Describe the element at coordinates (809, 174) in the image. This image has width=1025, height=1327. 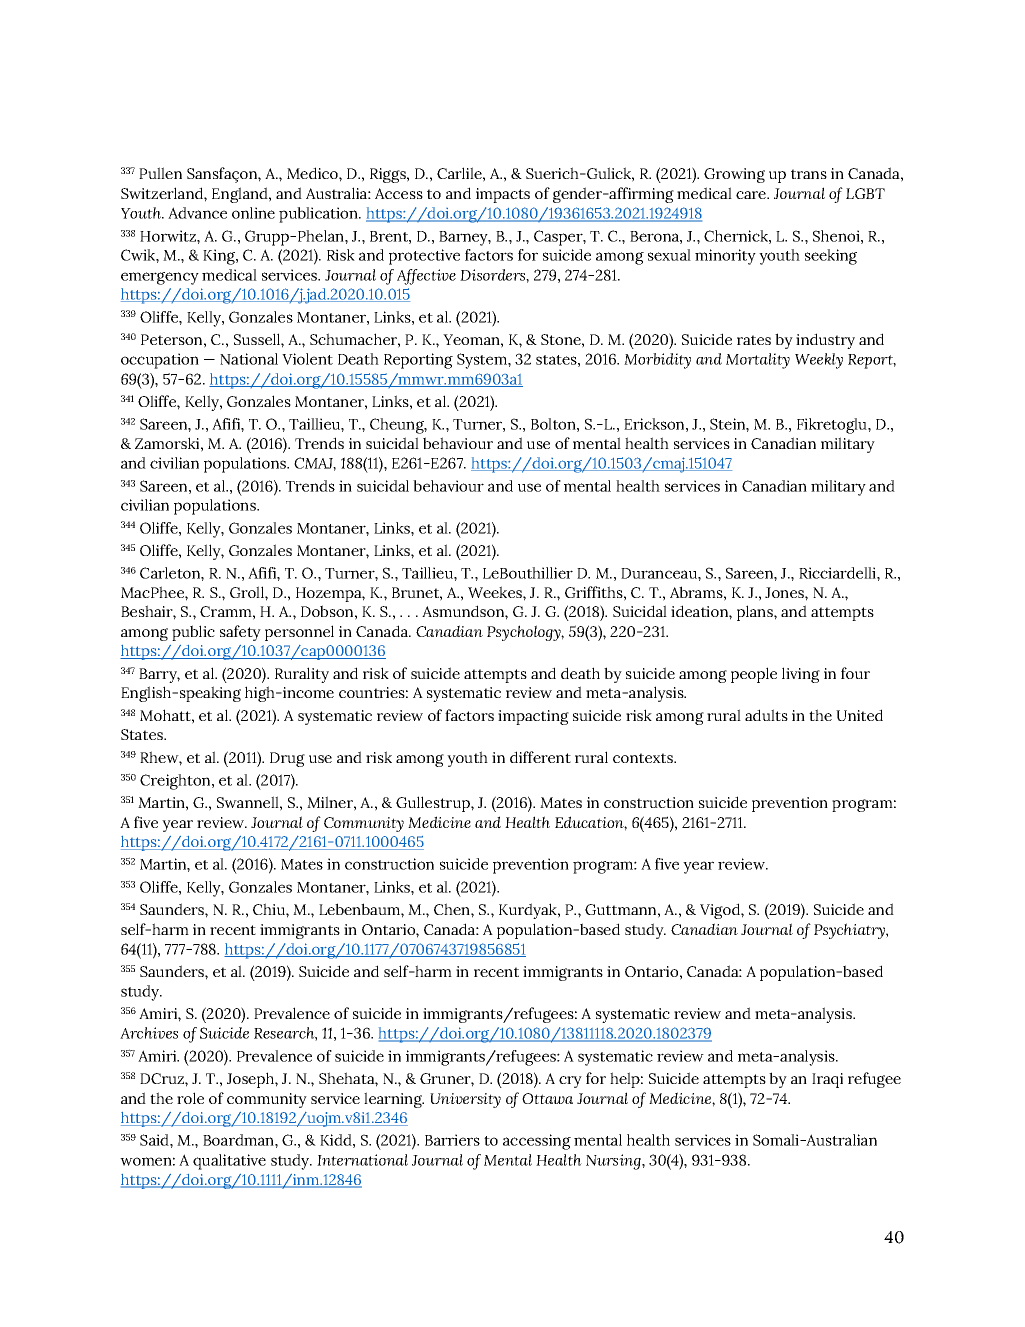
I see `trans` at that location.
